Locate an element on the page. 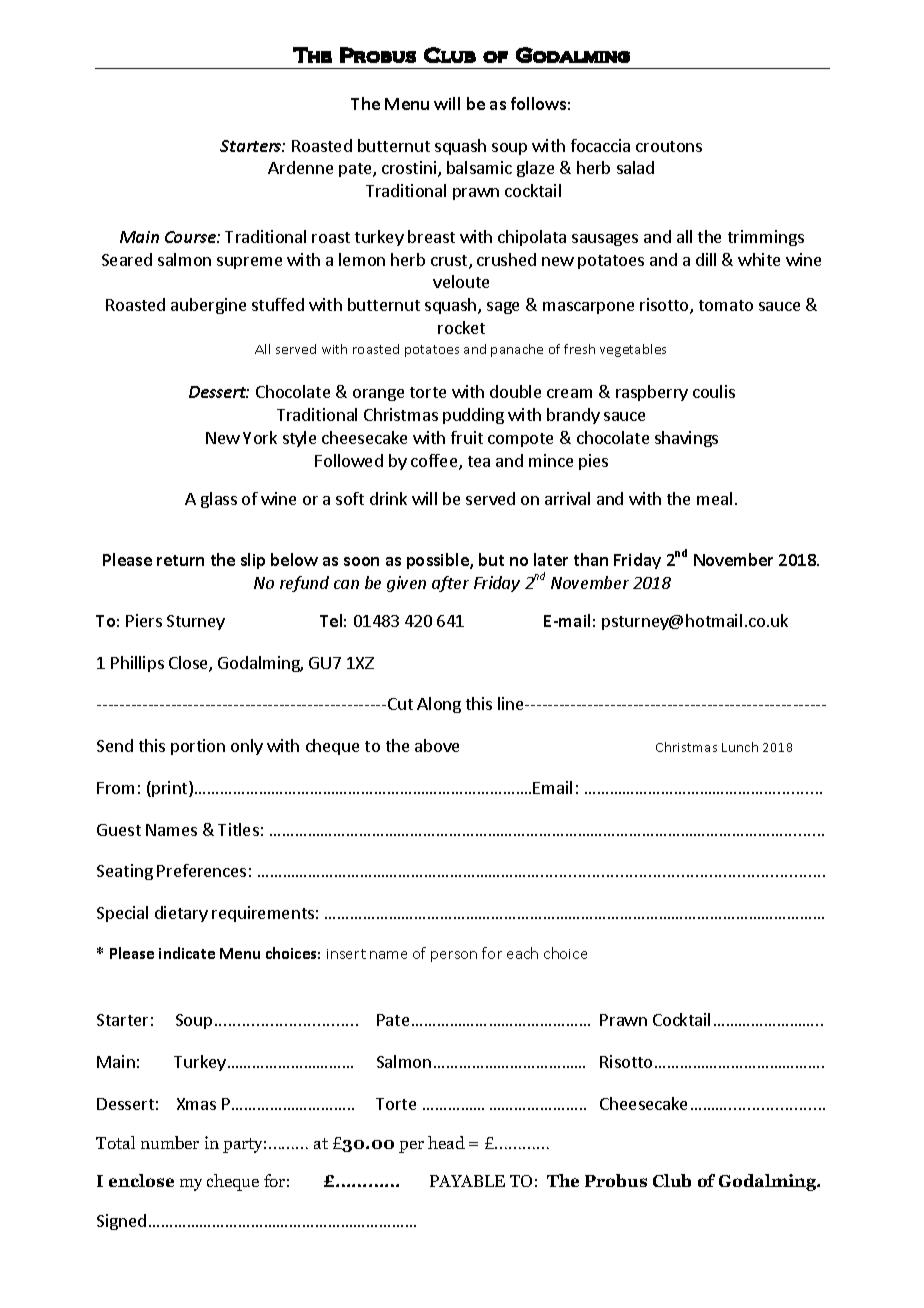 Image resolution: width=924 pixels, height=1308 pixels. Phillips is located at coordinates (137, 664).
